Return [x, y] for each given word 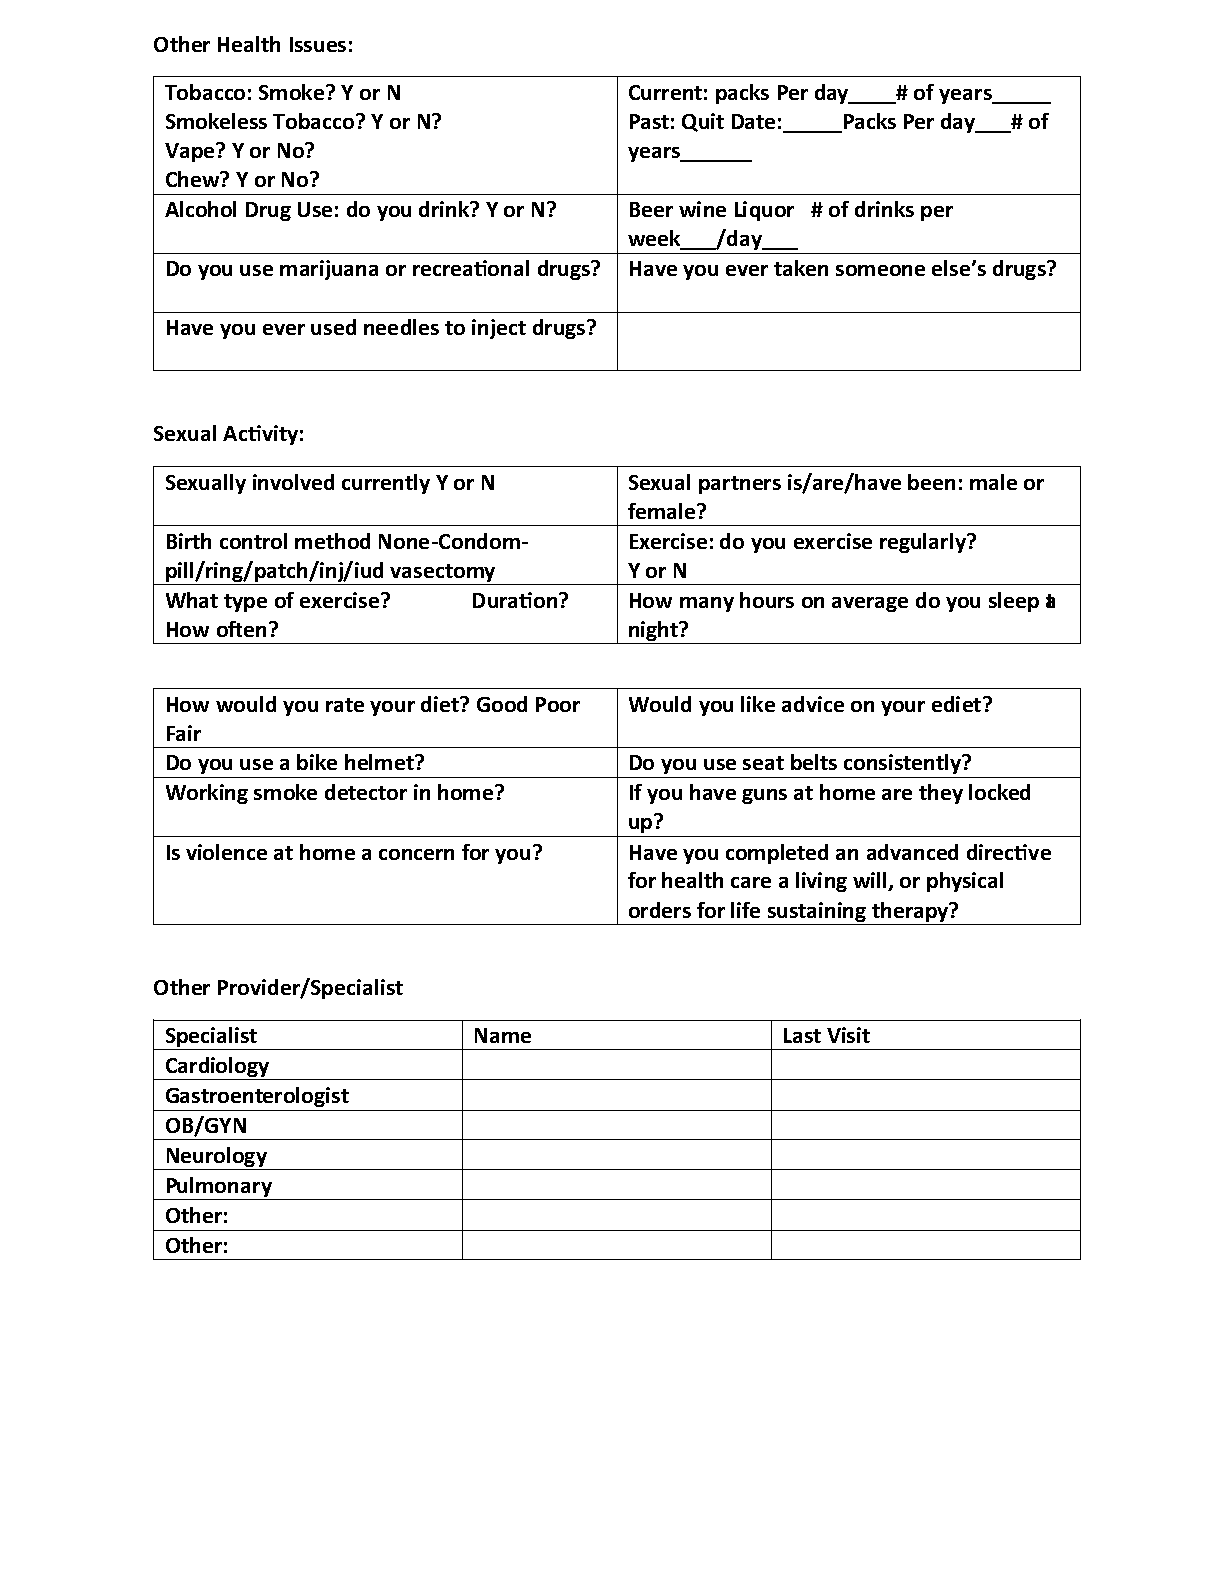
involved [293, 482]
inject [499, 329]
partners [740, 485]
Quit [703, 122]
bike [317, 762]
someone [880, 270]
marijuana [329, 270]
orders [660, 910]
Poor [558, 704]
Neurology [216, 1158]
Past [649, 121]
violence [226, 852]
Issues [318, 44]
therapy [911, 912]
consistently [903, 764]
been [931, 482]
